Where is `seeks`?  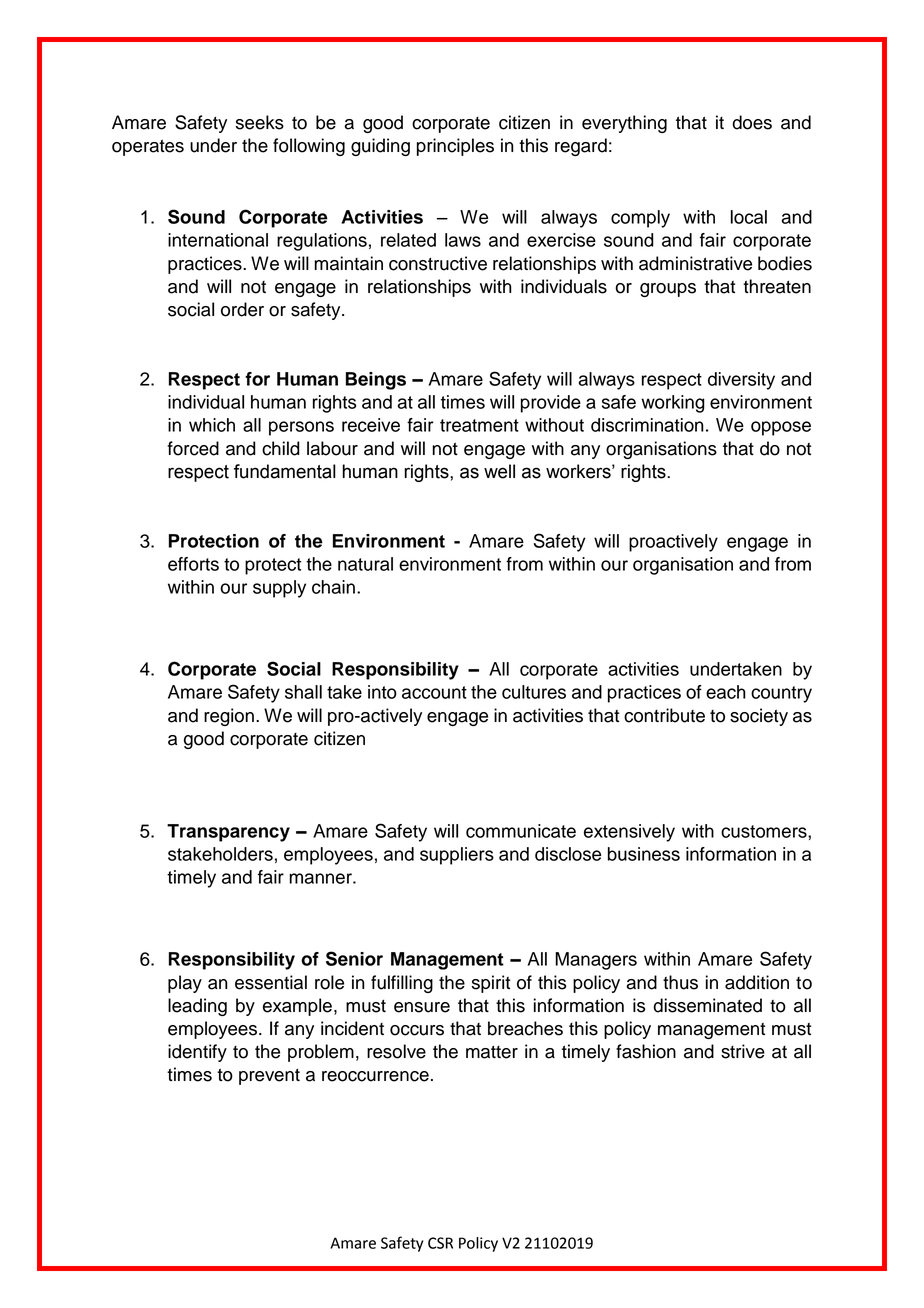
seeks is located at coordinates (260, 122).
